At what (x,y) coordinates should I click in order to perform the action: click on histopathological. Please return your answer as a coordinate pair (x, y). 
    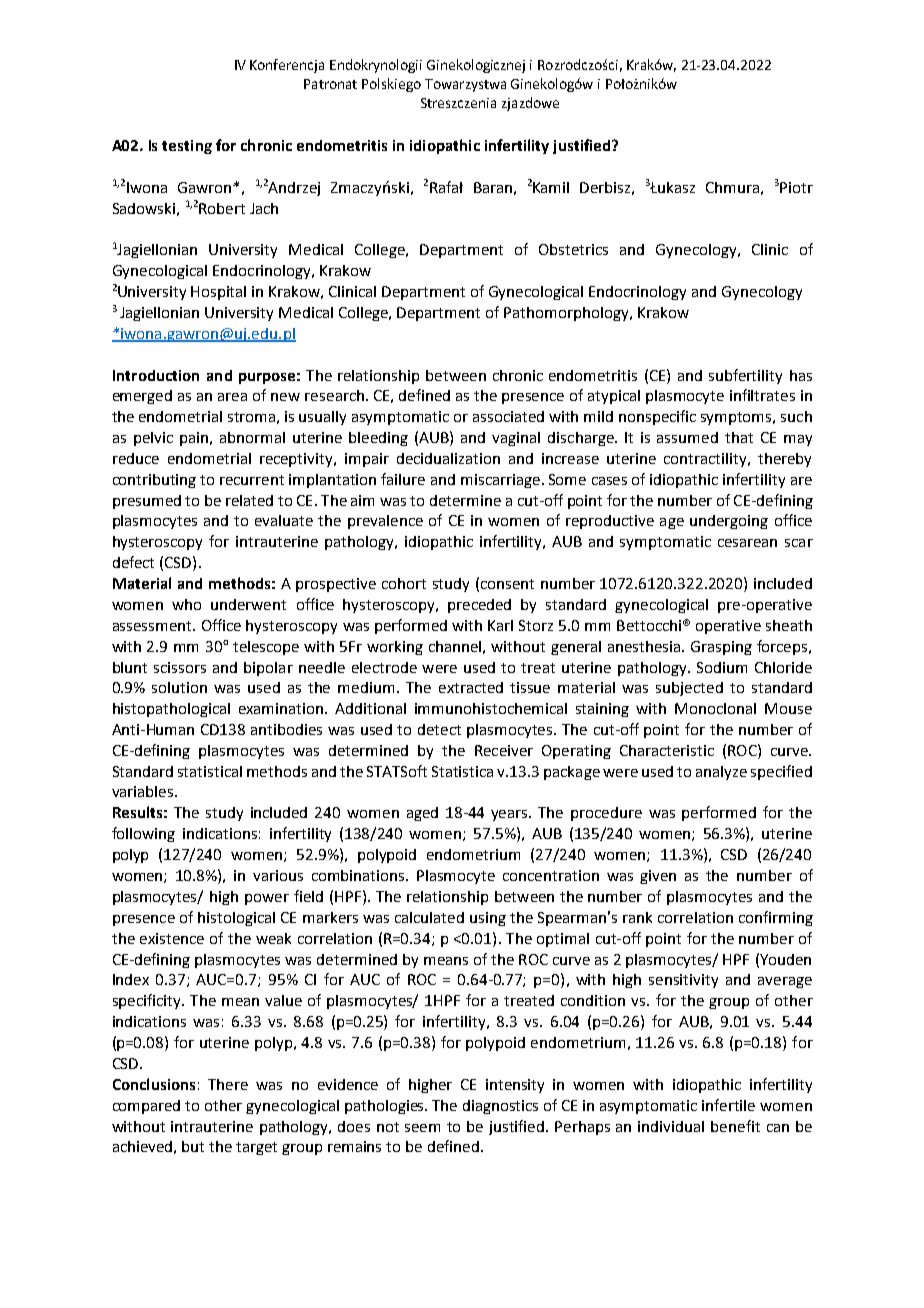
    Looking at the image, I should click on (171, 710).
